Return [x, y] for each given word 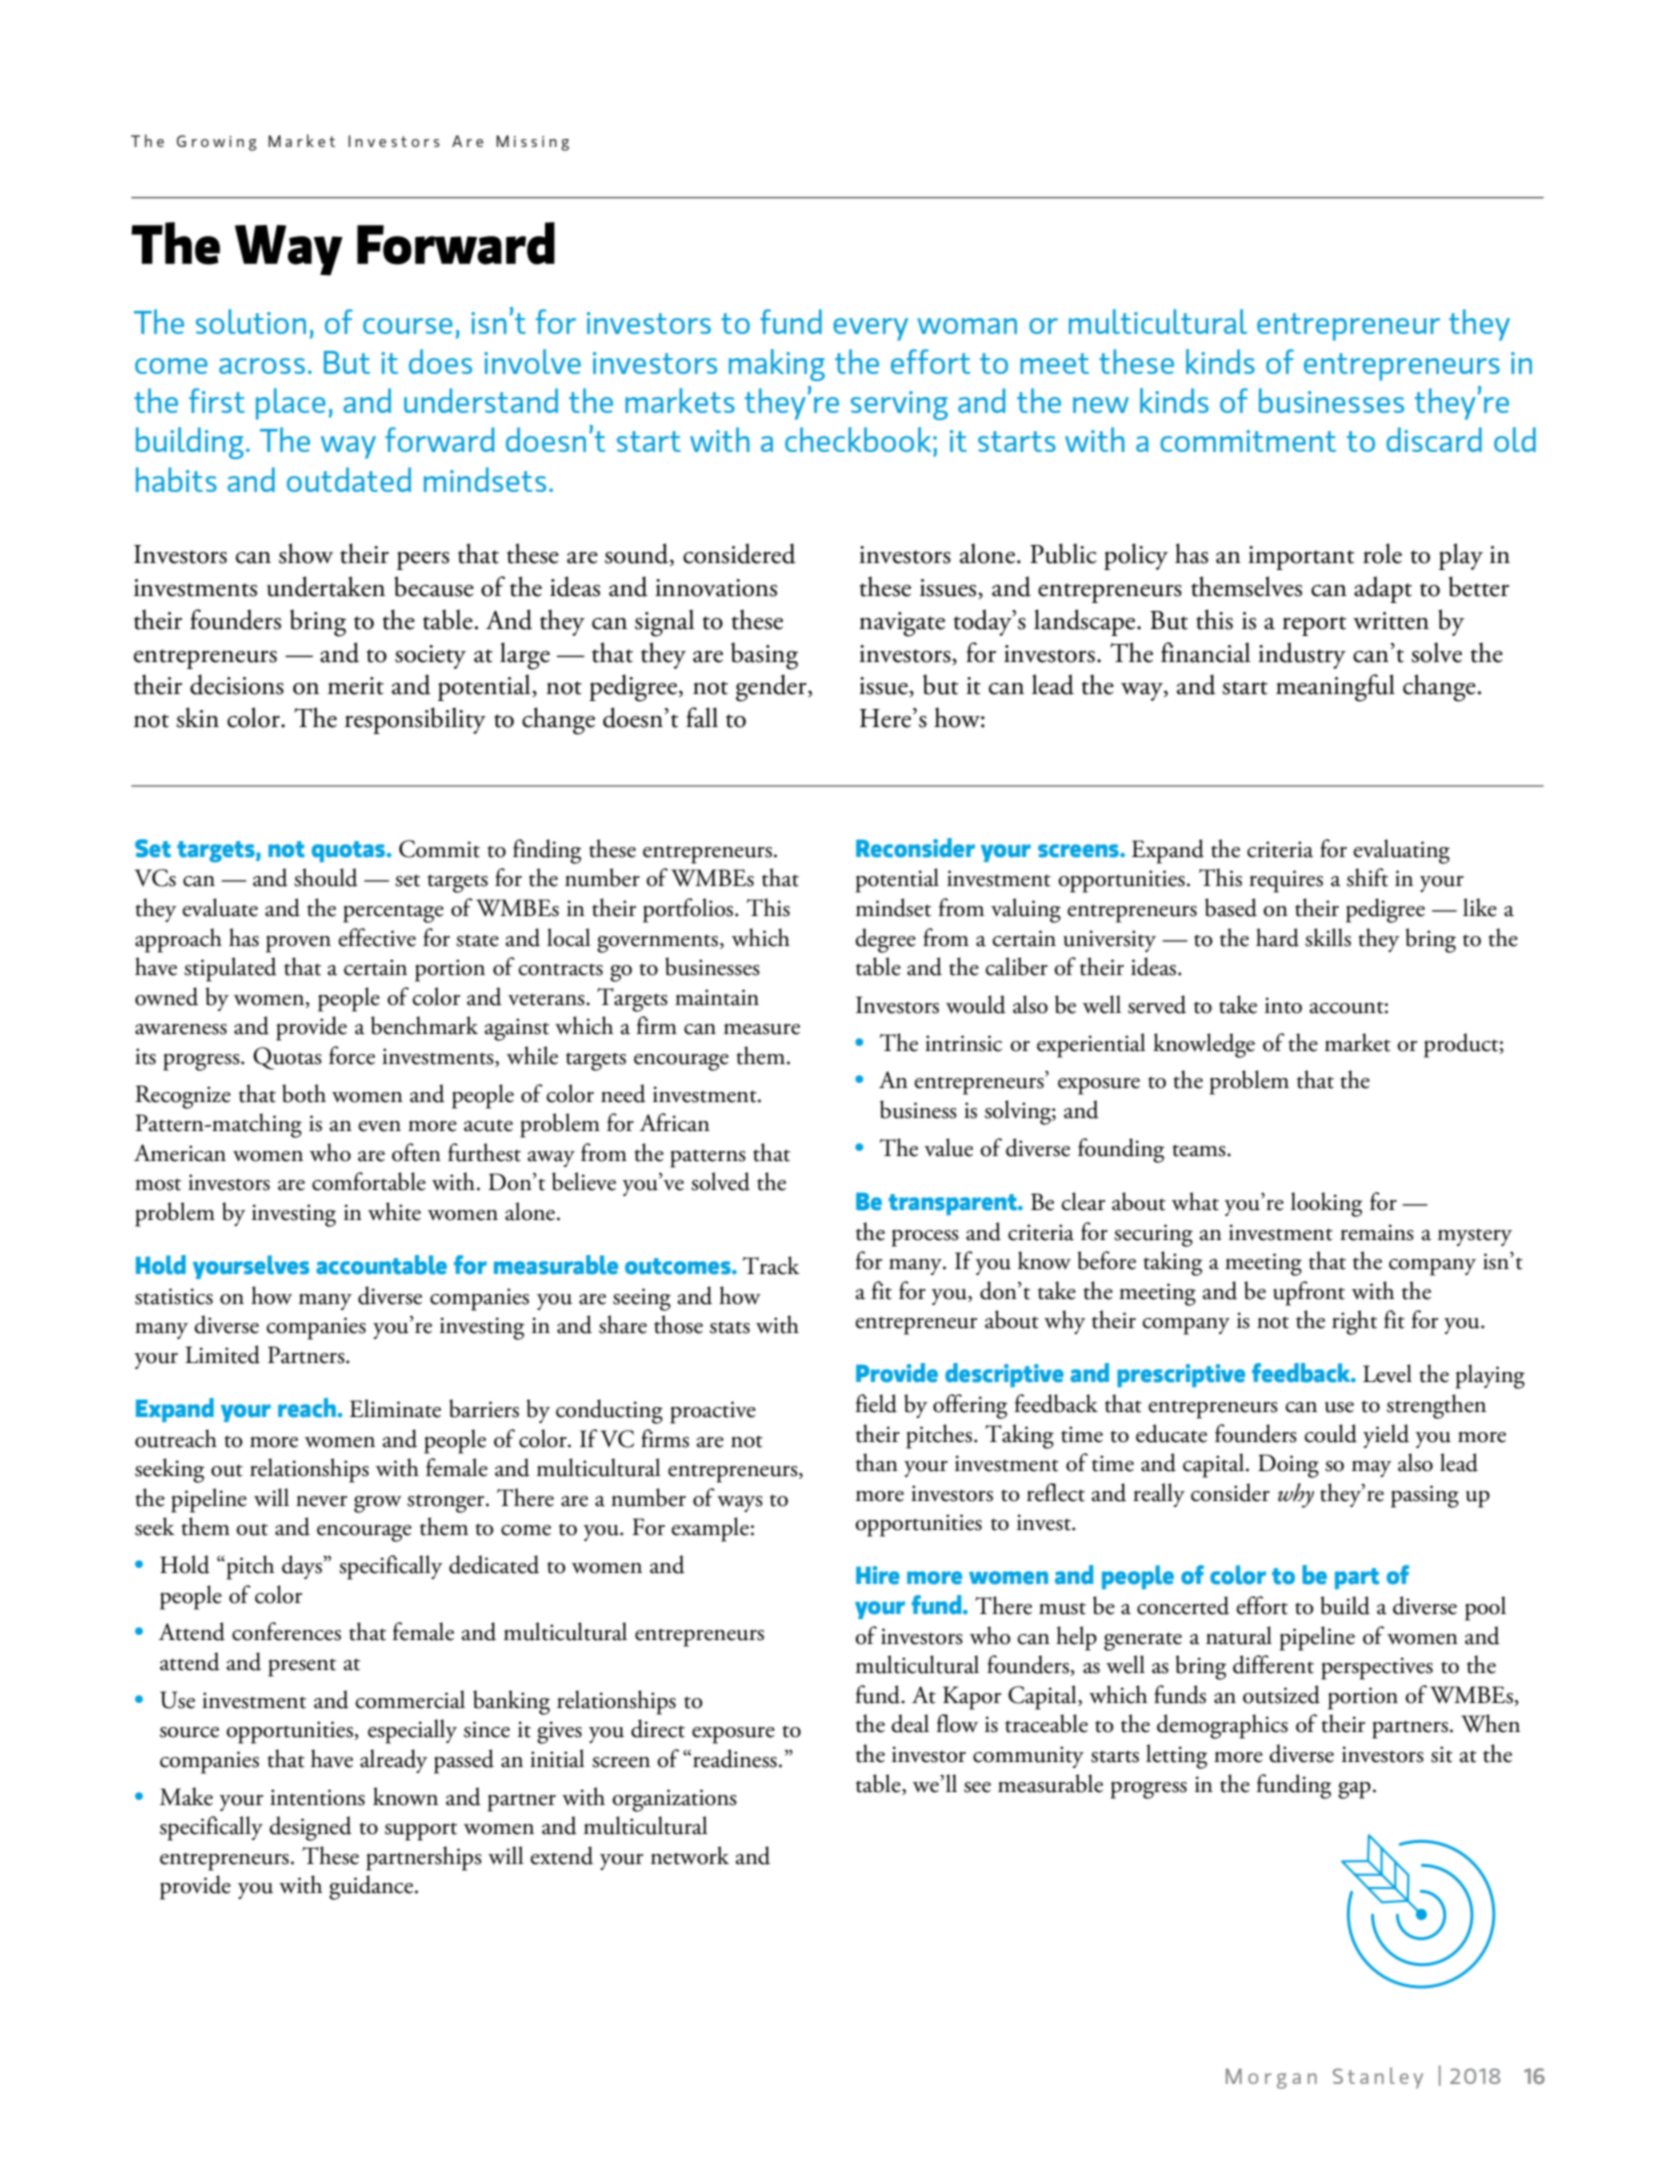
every [870, 329]
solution [251, 321]
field [876, 1403]
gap [1354, 1790]
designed [310, 1828]
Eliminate [395, 1408]
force [352, 1055]
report [1314, 626]
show [306, 553]
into [1283, 1005]
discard [1434, 439]
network [690, 1855]
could [1330, 1433]
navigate [902, 624]
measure [762, 1029]
